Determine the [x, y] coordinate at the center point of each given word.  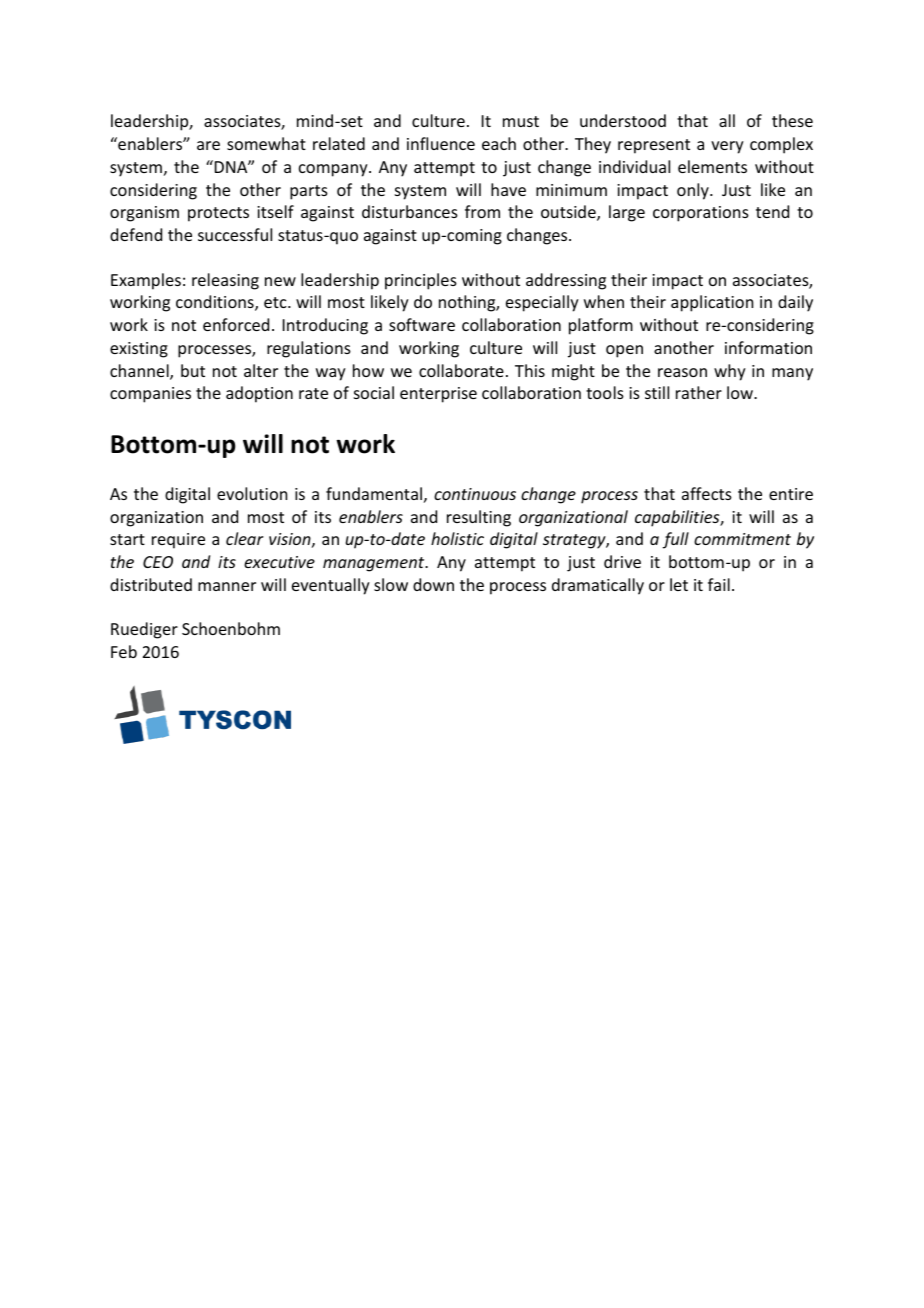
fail [719, 584]
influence [441, 143]
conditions [216, 303]
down [433, 584]
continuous [475, 494]
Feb [124, 651]
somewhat [266, 143]
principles [421, 281]
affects [707, 493]
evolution [252, 493]
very [727, 147]
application [712, 303]
